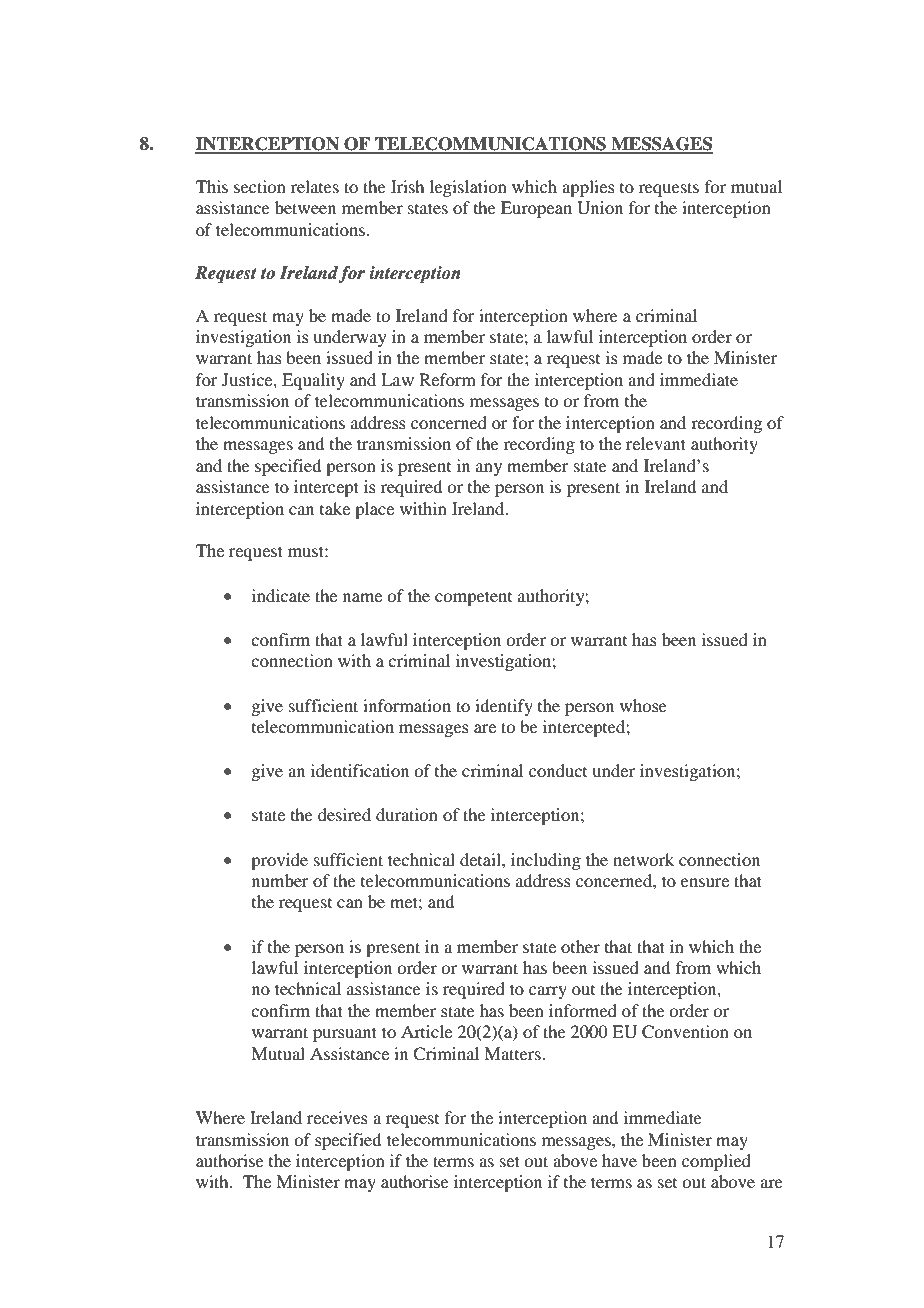 This screenshot has height=1308, width=924. Describe the element at coordinates (600, 208) in the screenshot. I see `Union` at that location.
